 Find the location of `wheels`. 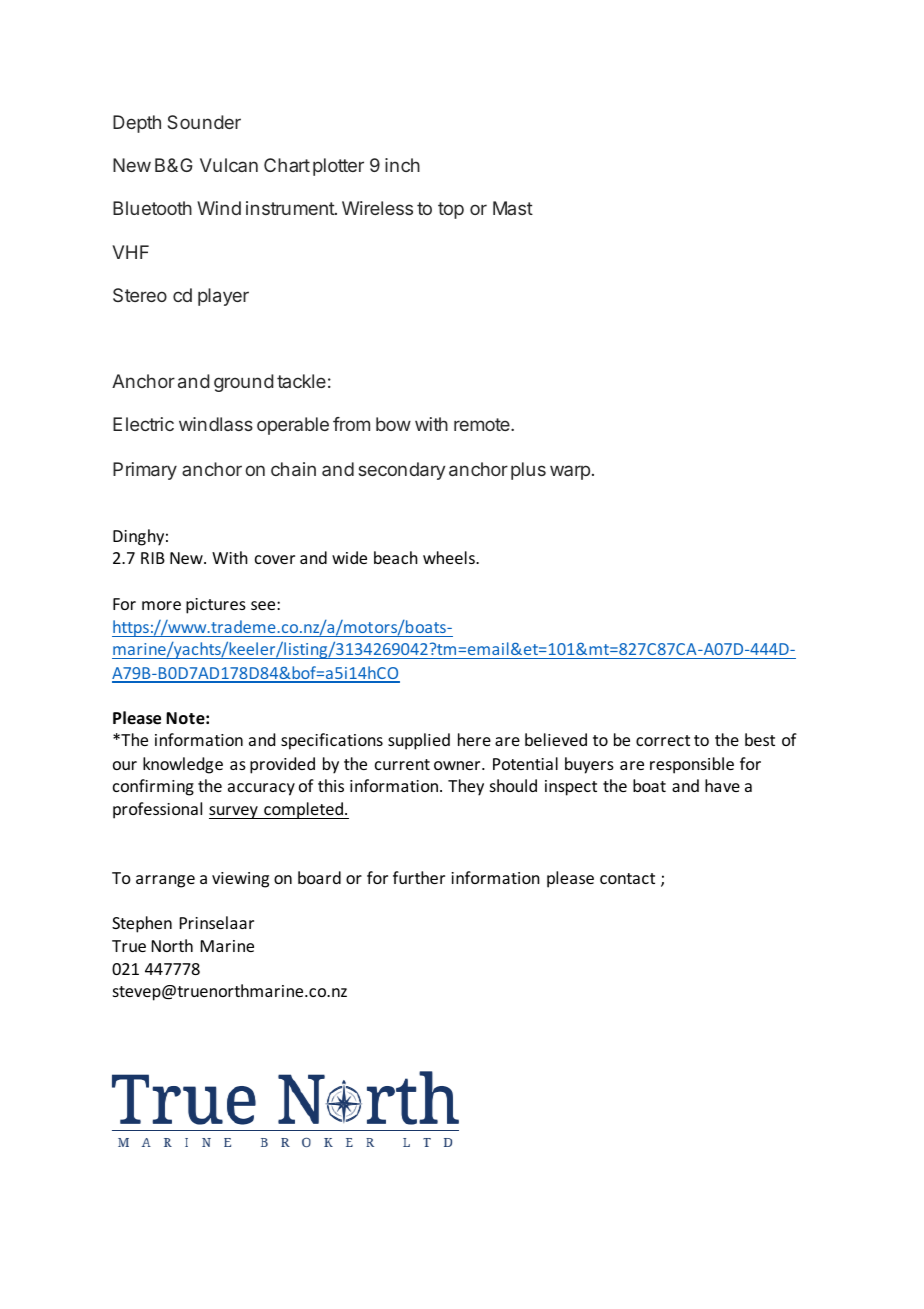

wheels is located at coordinates (450, 557).
